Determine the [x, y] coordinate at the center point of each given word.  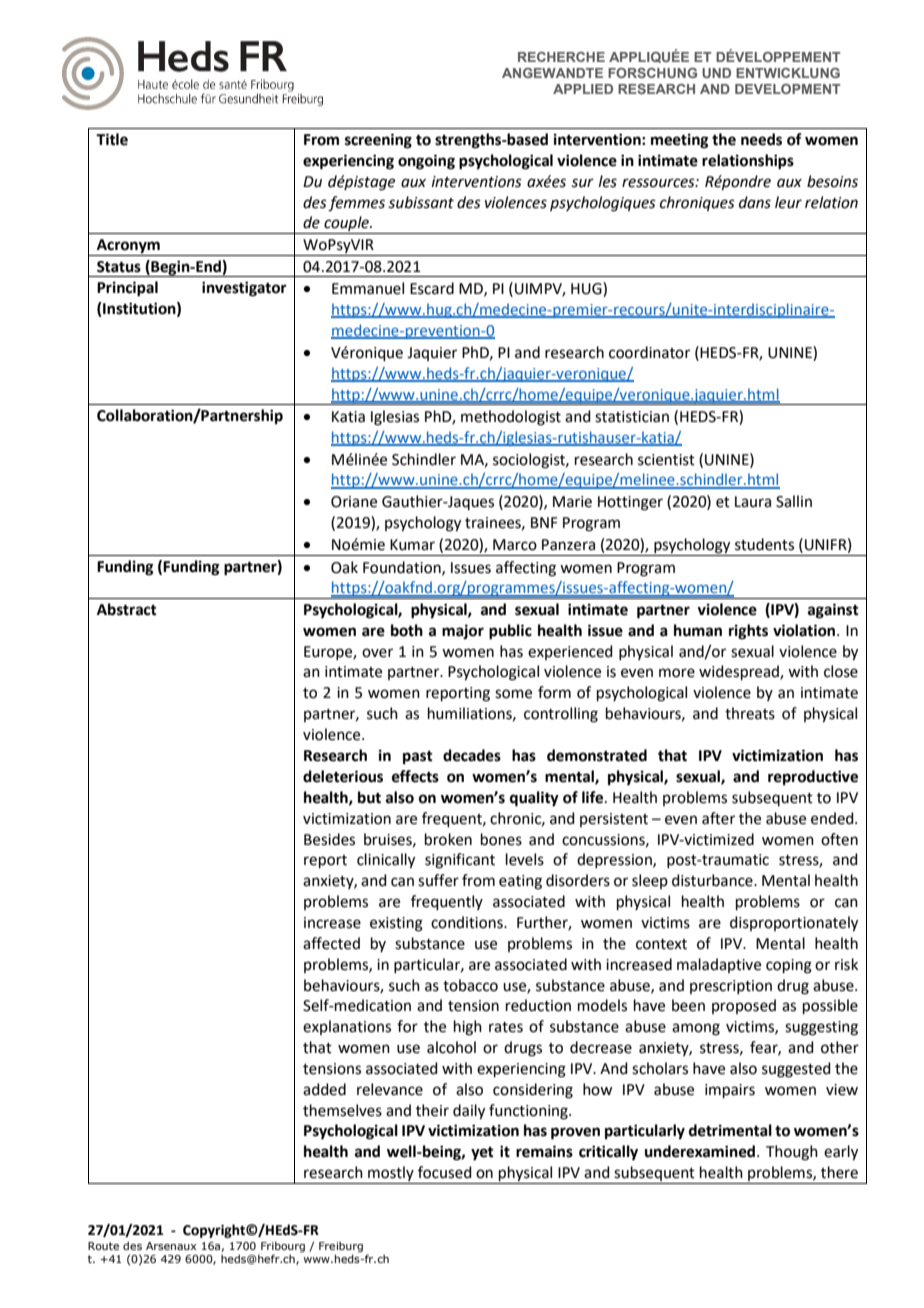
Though [792, 1153]
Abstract [127, 609]
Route [103, 1246]
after [718, 818]
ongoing [426, 162]
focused [445, 1172]
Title [112, 139]
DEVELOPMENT [788, 89]
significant [460, 861]
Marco [515, 545]
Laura [753, 502]
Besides [329, 839]
